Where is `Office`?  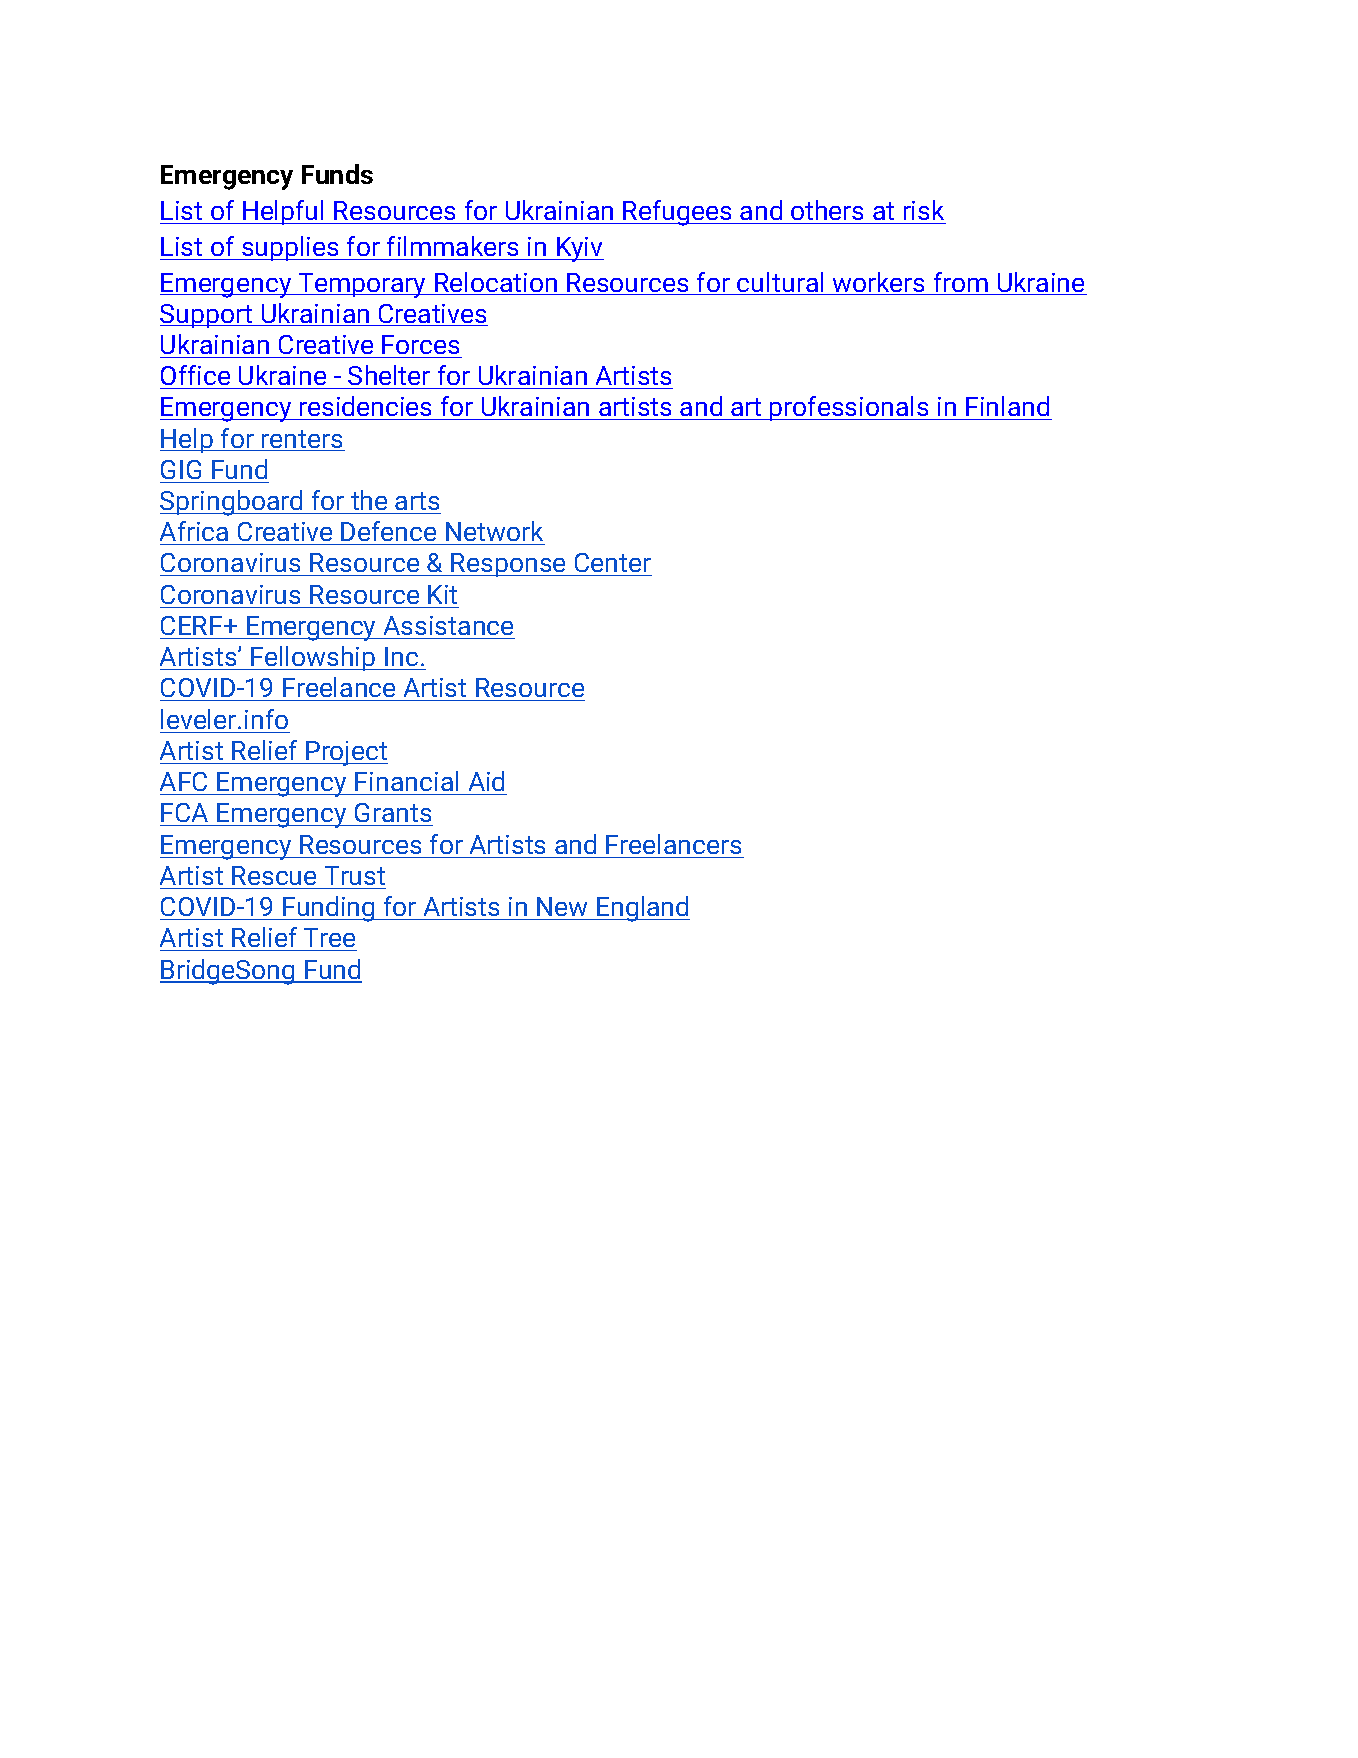 Office is located at coordinates (195, 375).
